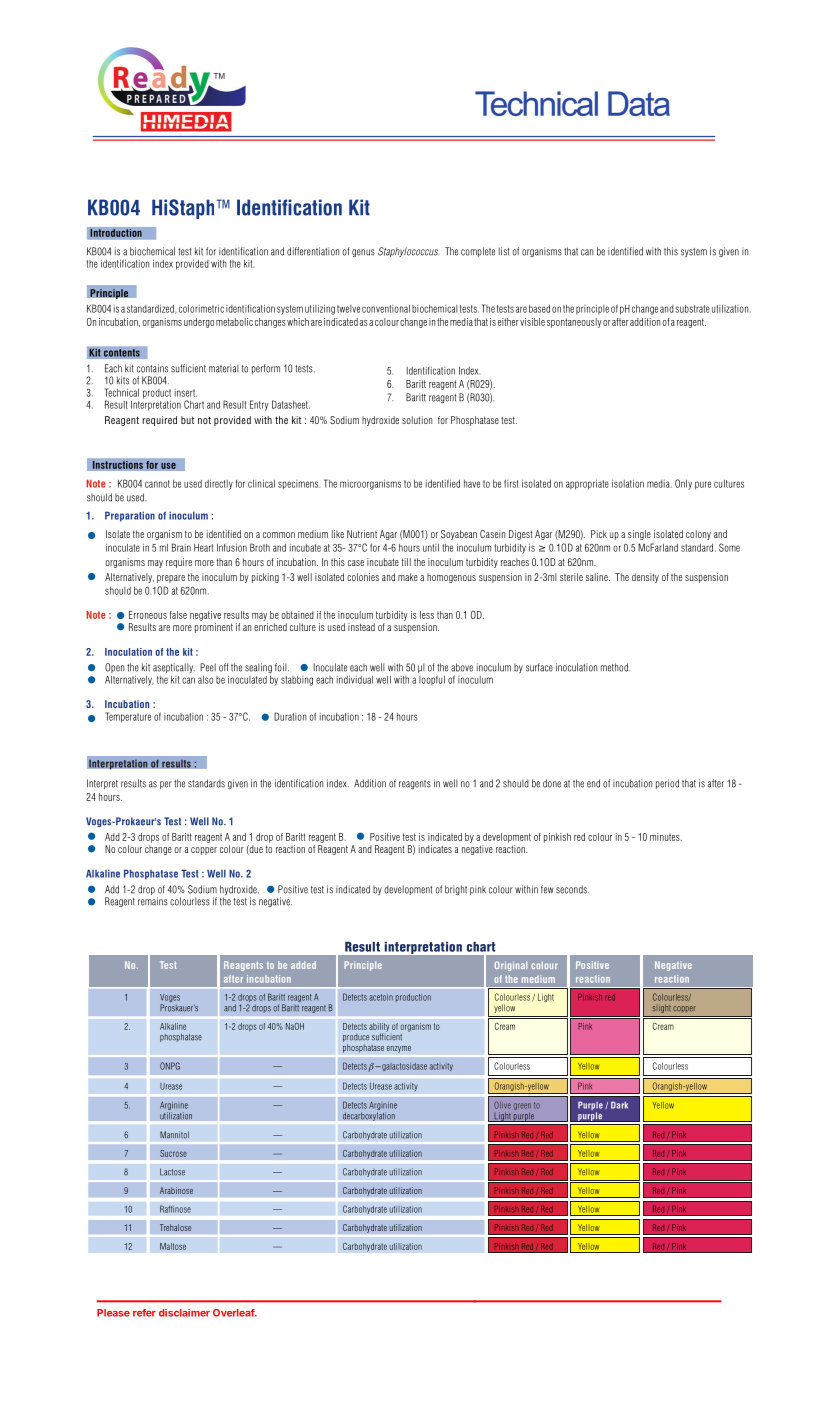 The image size is (840, 1402). I want to click on remains, so click(153, 901).
